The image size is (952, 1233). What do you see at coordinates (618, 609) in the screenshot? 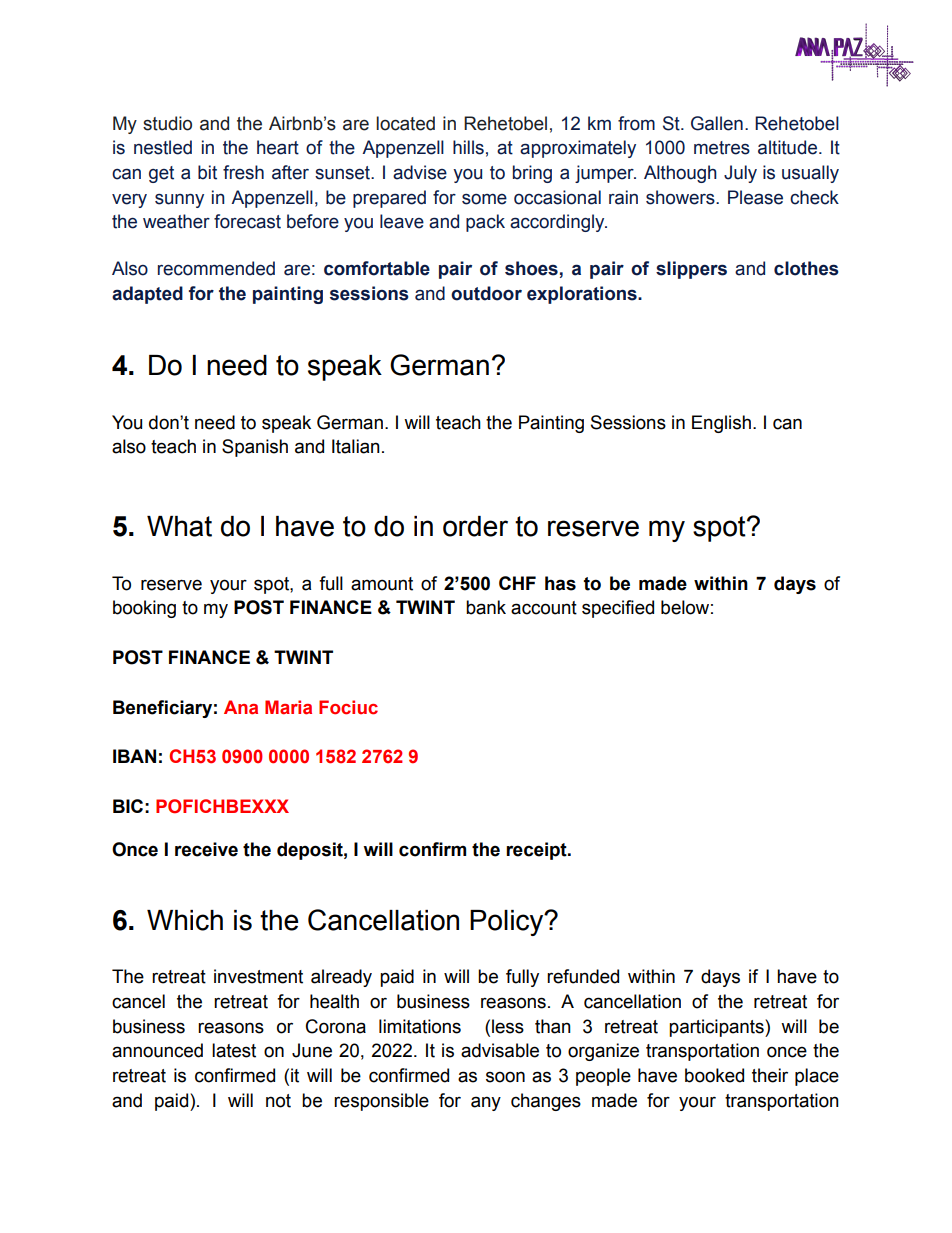
I see `specified` at bounding box center [618, 609].
